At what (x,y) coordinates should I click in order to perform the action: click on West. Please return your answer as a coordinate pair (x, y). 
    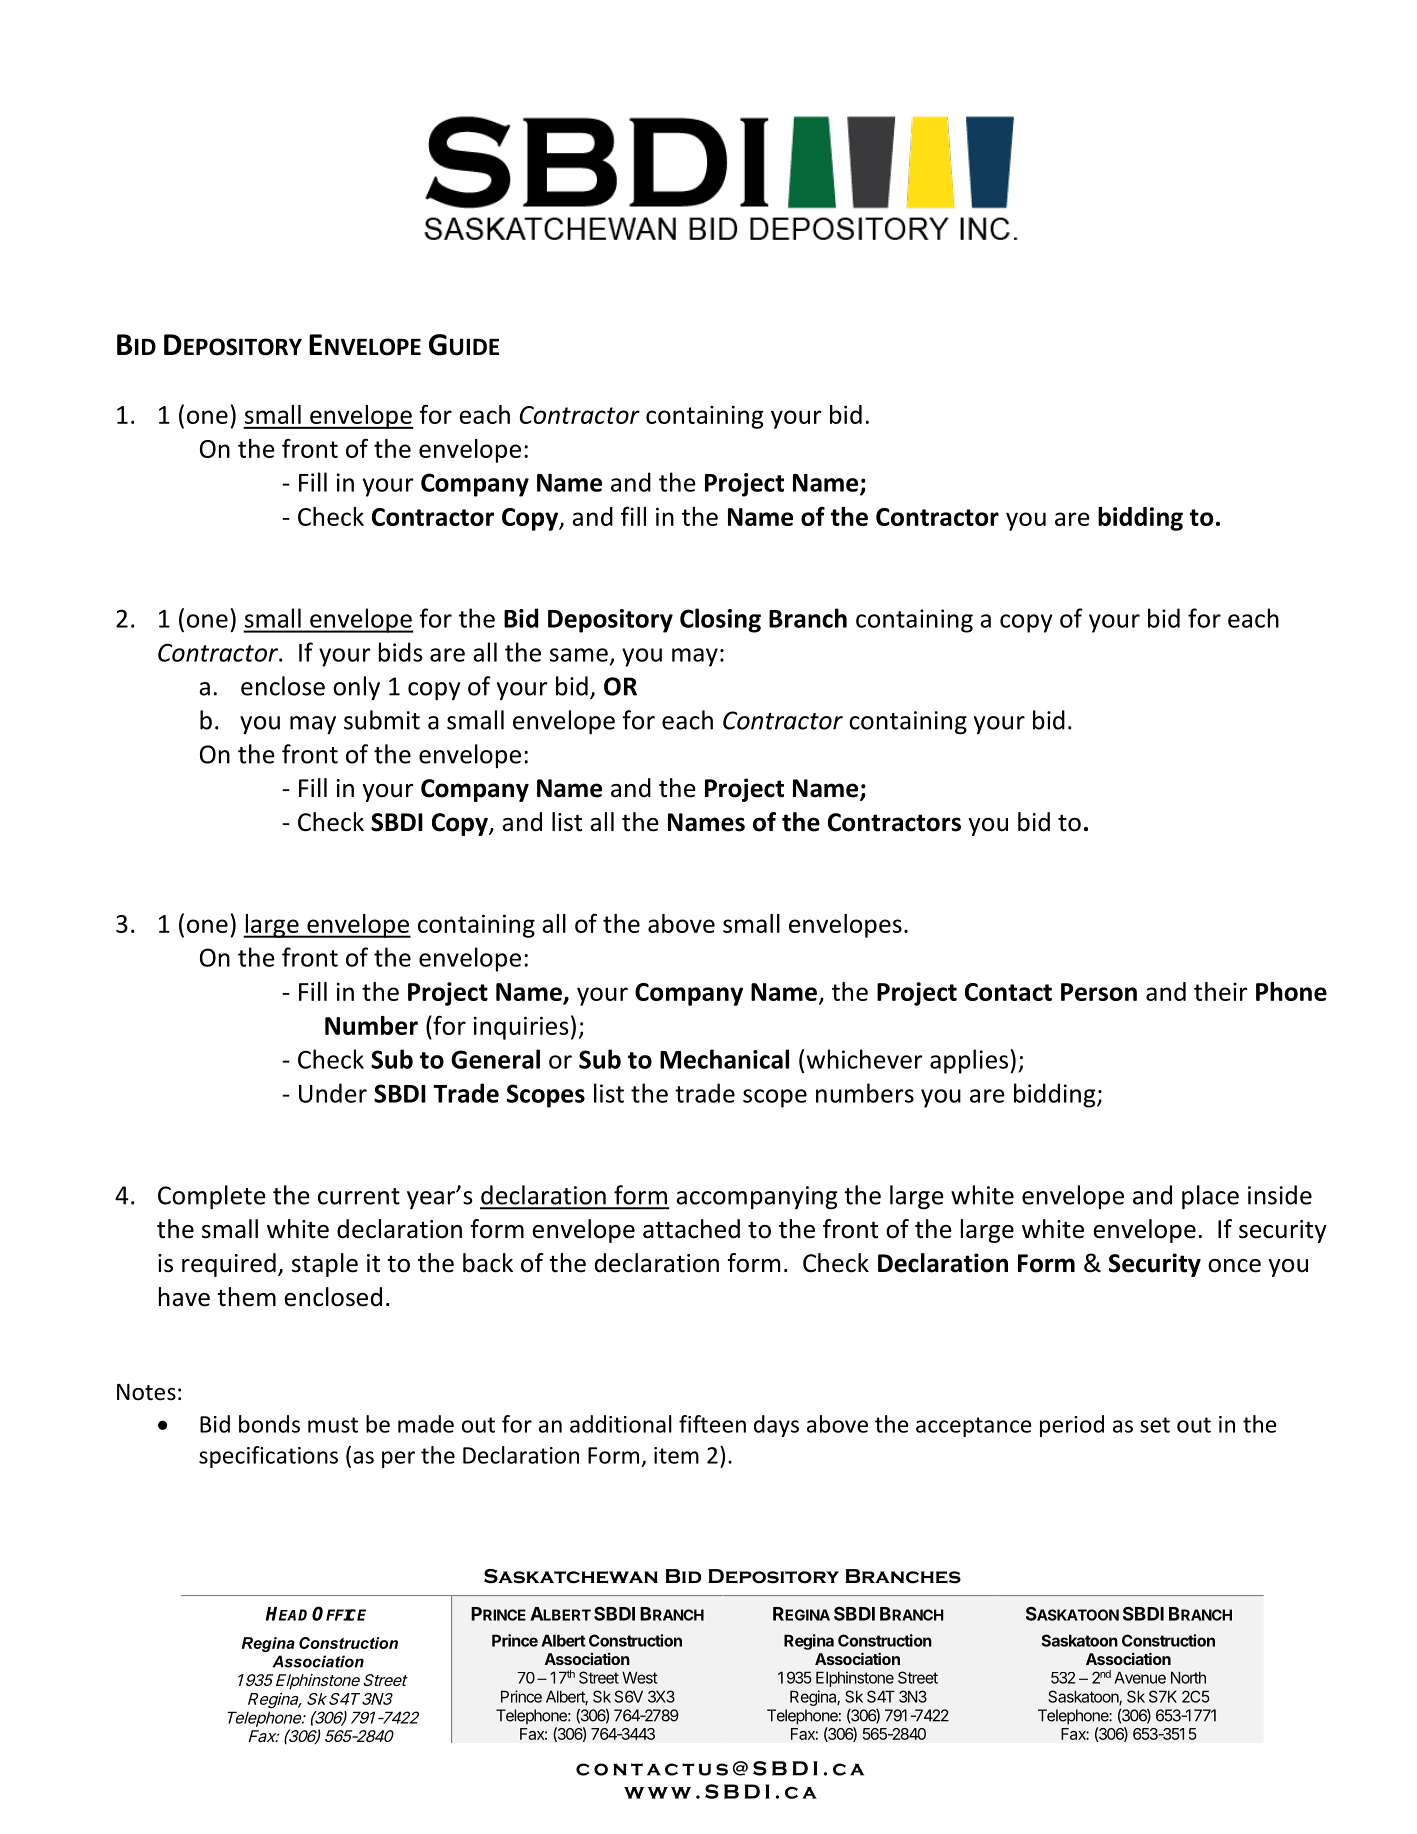
    Looking at the image, I should click on (639, 1677).
